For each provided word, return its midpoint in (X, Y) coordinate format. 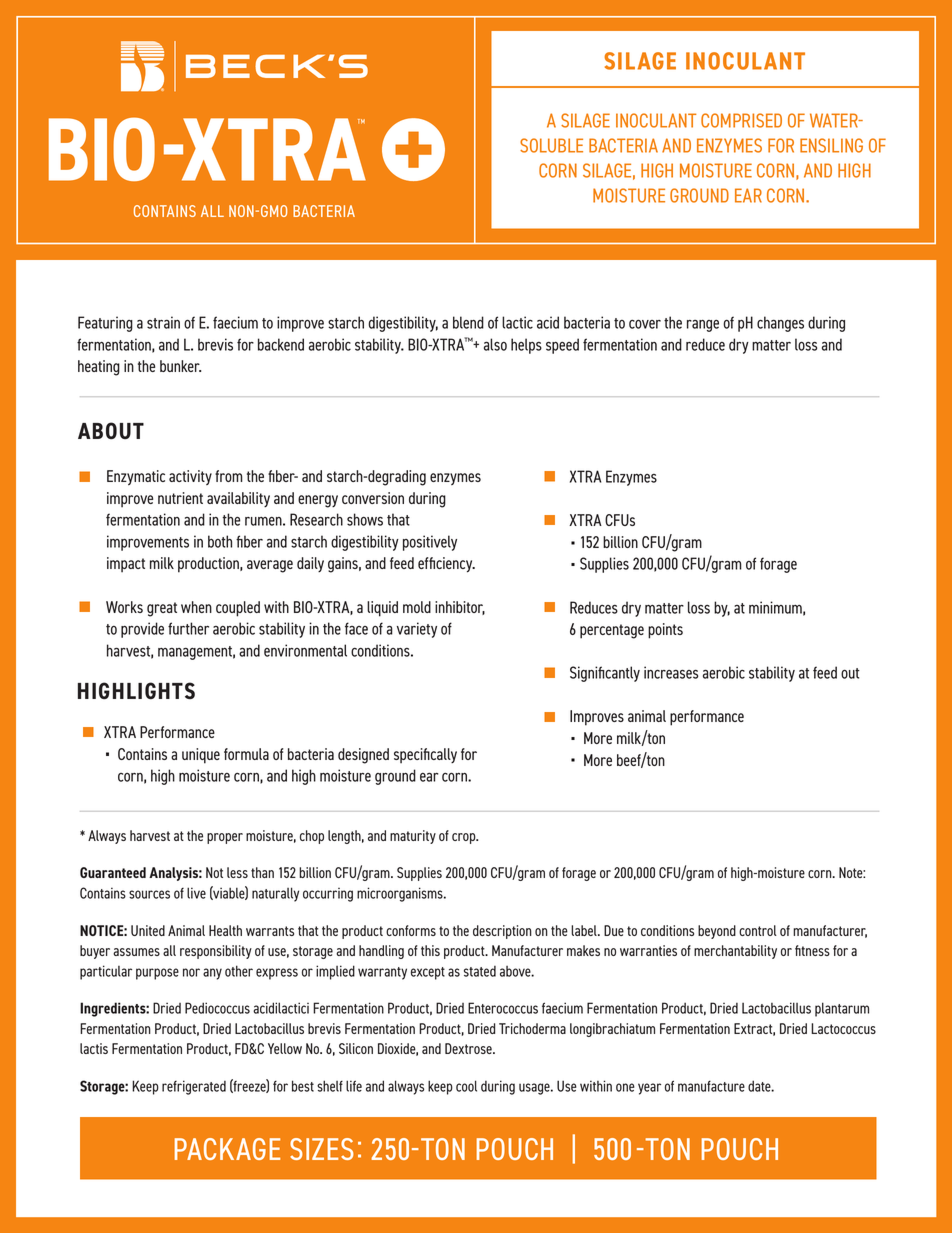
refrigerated (194, 1087)
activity (190, 477)
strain (163, 322)
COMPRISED (741, 120)
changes (780, 324)
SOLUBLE (551, 145)
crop (465, 838)
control (758, 930)
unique (201, 756)
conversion (373, 498)
